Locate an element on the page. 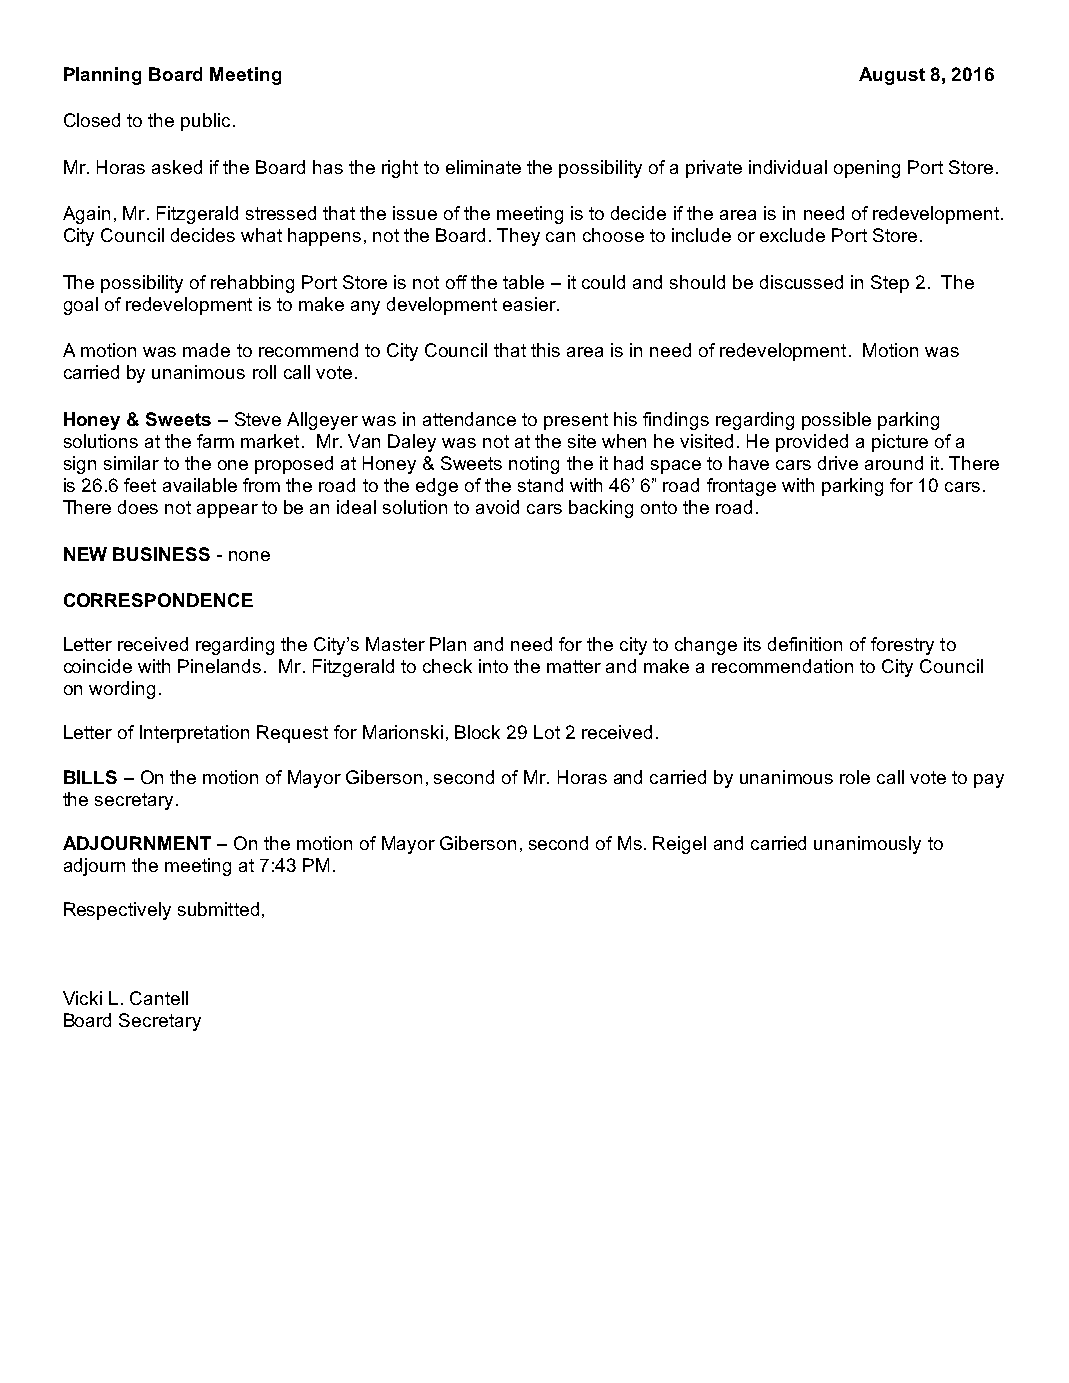 This page has height=1383, width=1069. August is located at coordinates (892, 76).
